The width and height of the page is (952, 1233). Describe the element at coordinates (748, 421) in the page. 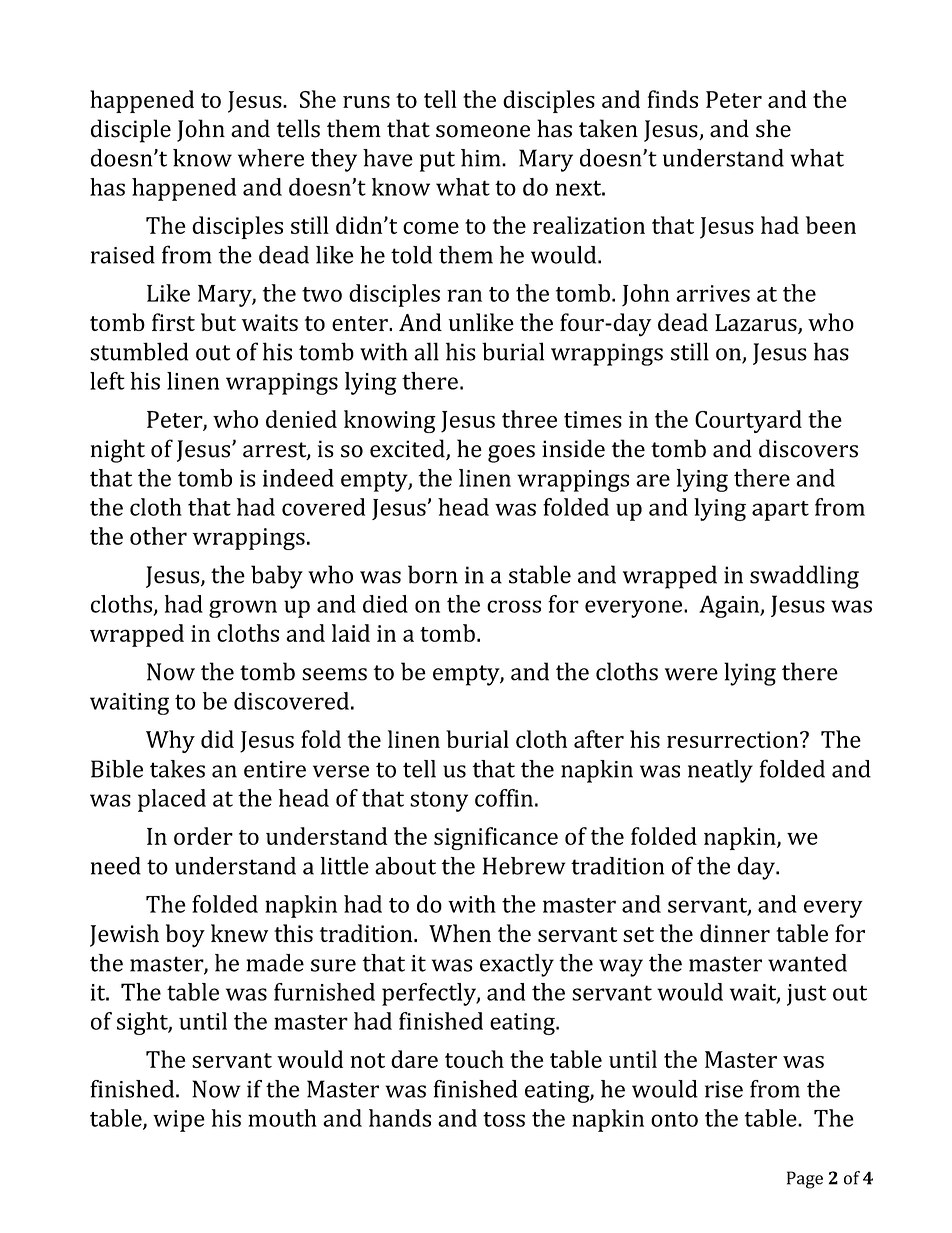

I see `Courtyard` at that location.
